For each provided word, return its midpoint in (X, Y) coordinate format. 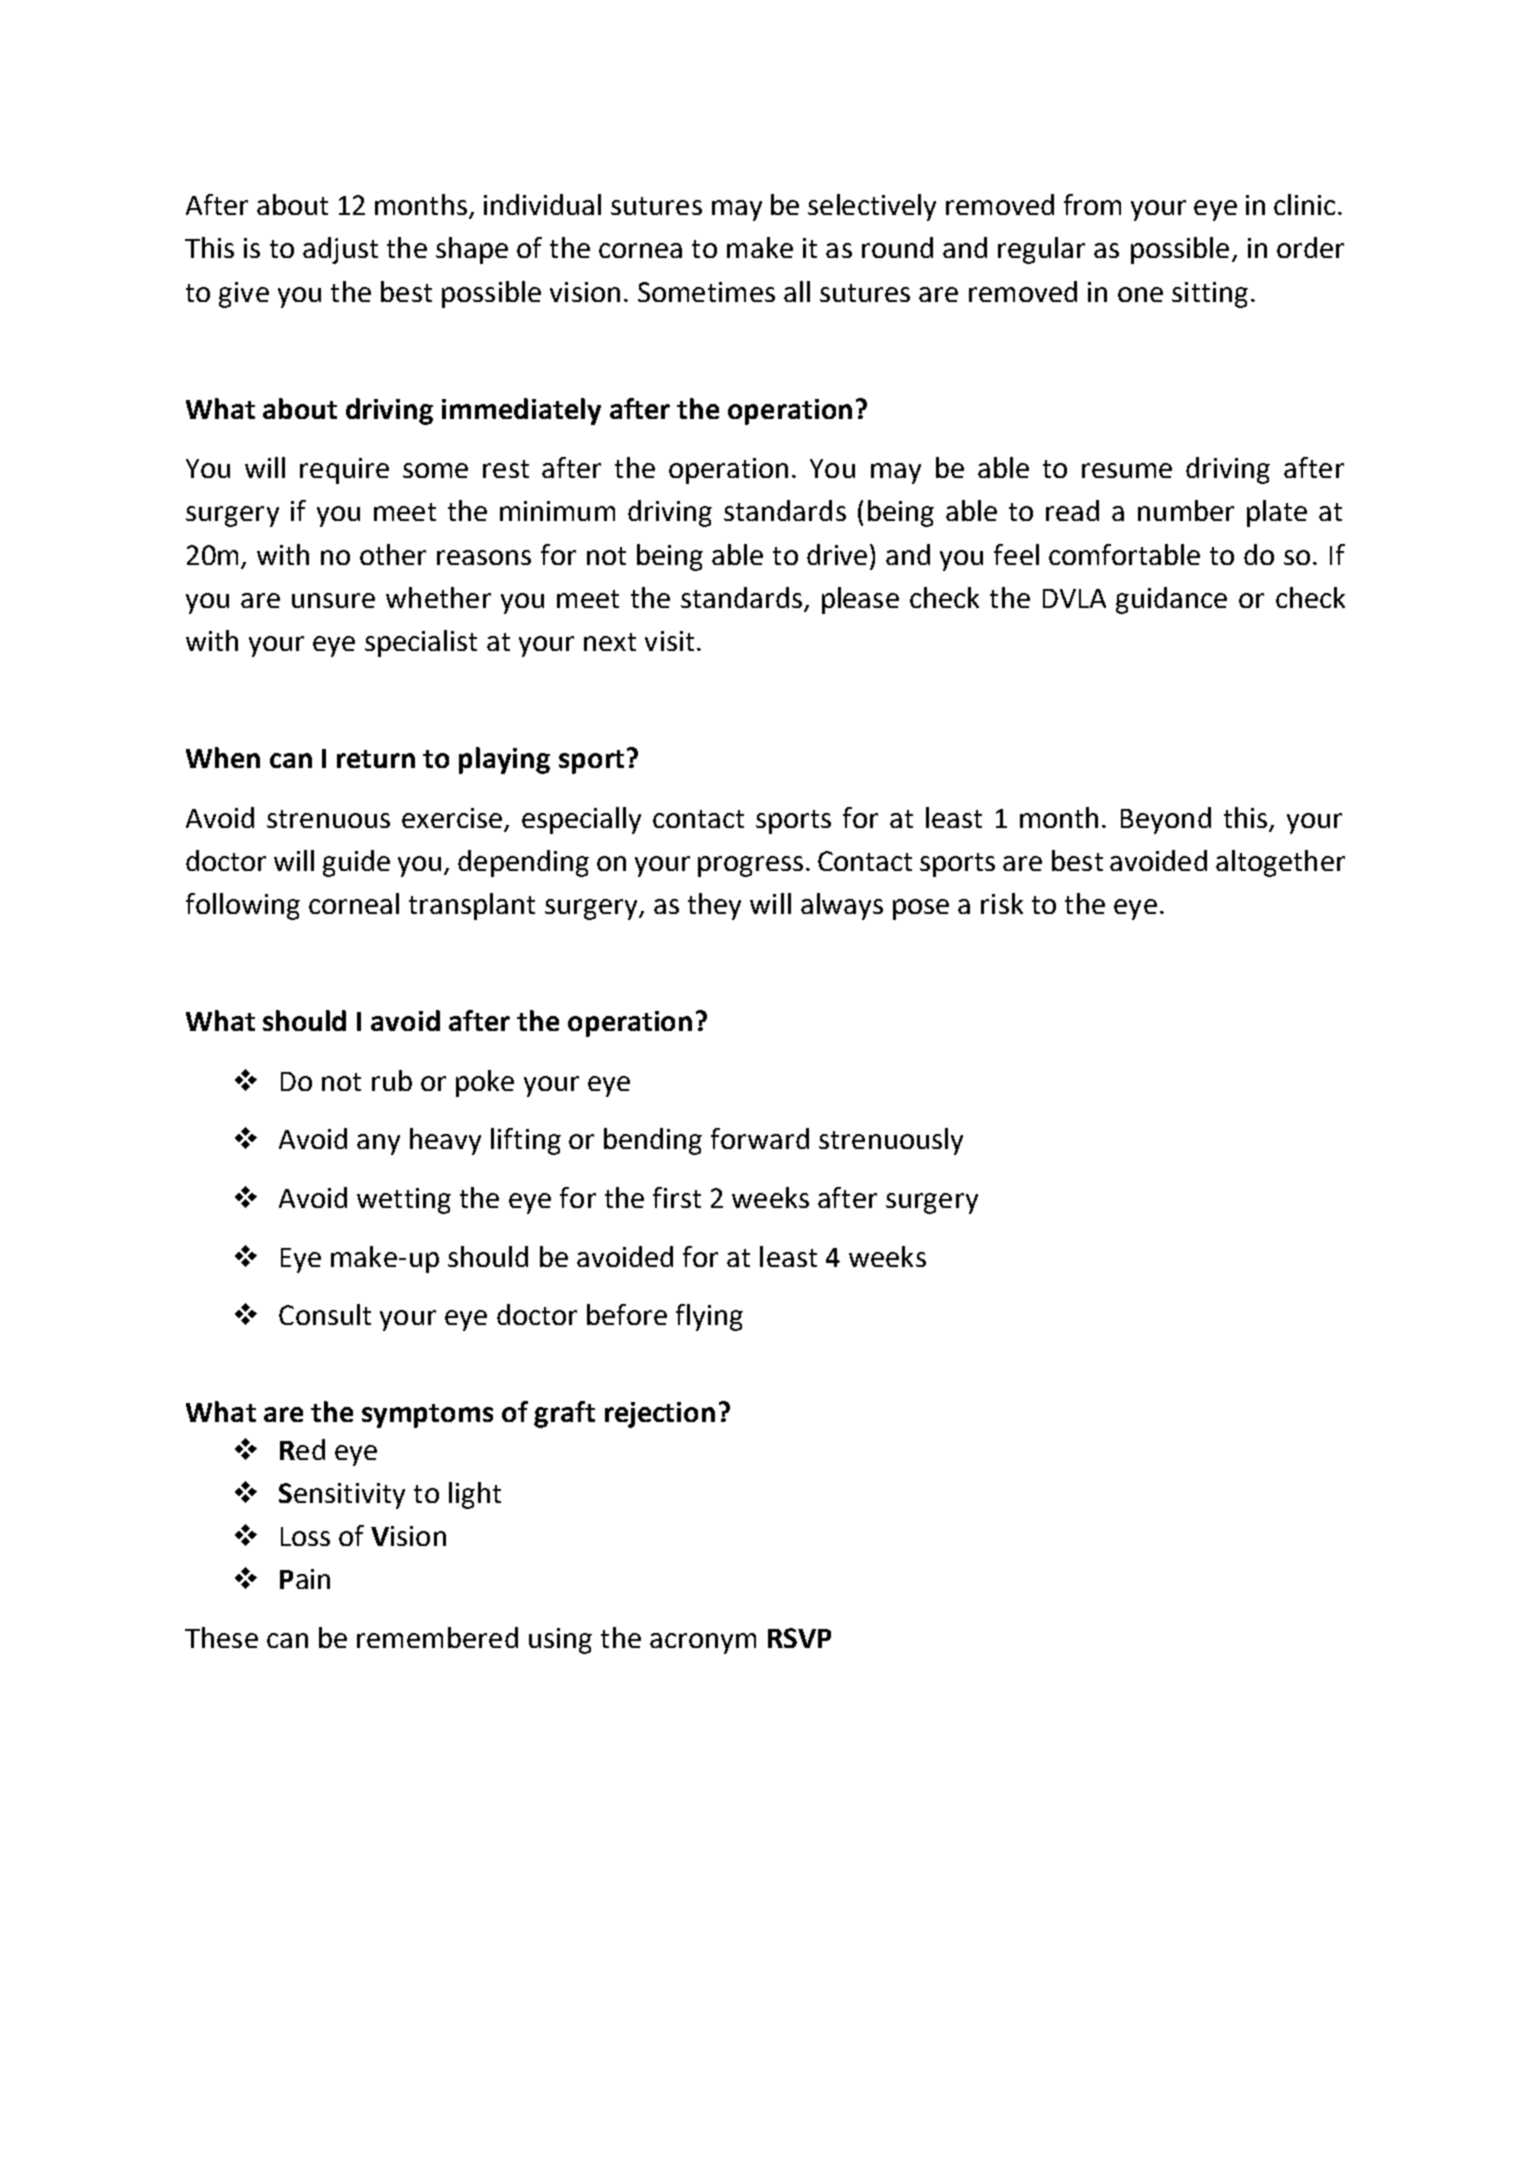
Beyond (1166, 820)
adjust (340, 250)
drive (837, 554)
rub (392, 1080)
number (1186, 510)
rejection (660, 1415)
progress (750, 866)
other (393, 554)
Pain (305, 1579)
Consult (325, 1314)
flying (709, 1317)
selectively (872, 207)
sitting (1210, 295)
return (376, 759)
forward (760, 1138)
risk (1002, 903)
